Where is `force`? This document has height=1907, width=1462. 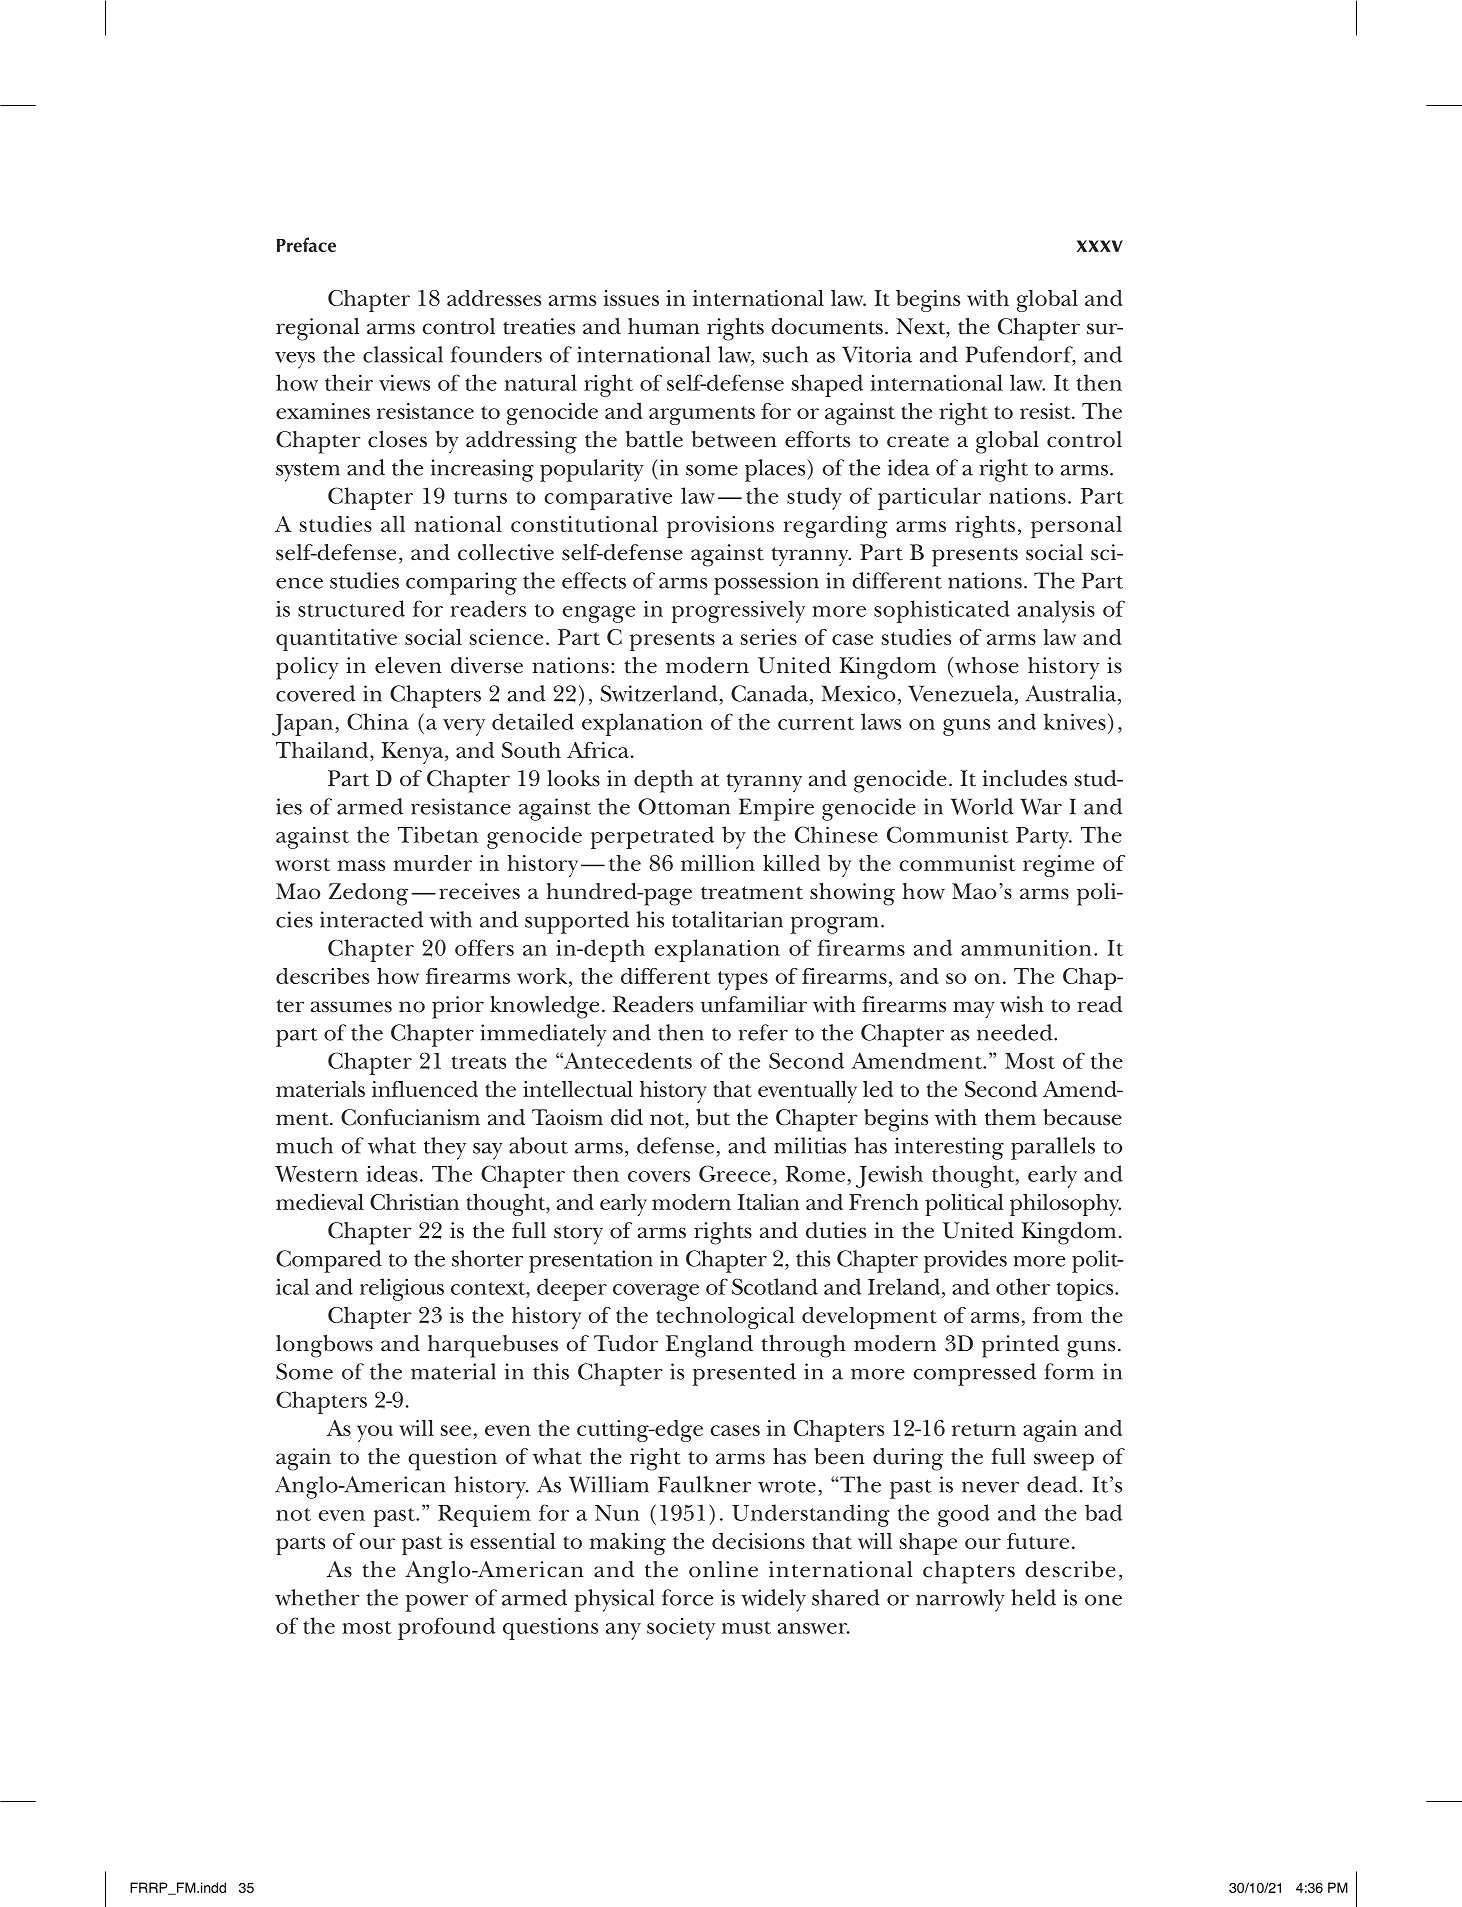 force is located at coordinates (687, 1597).
